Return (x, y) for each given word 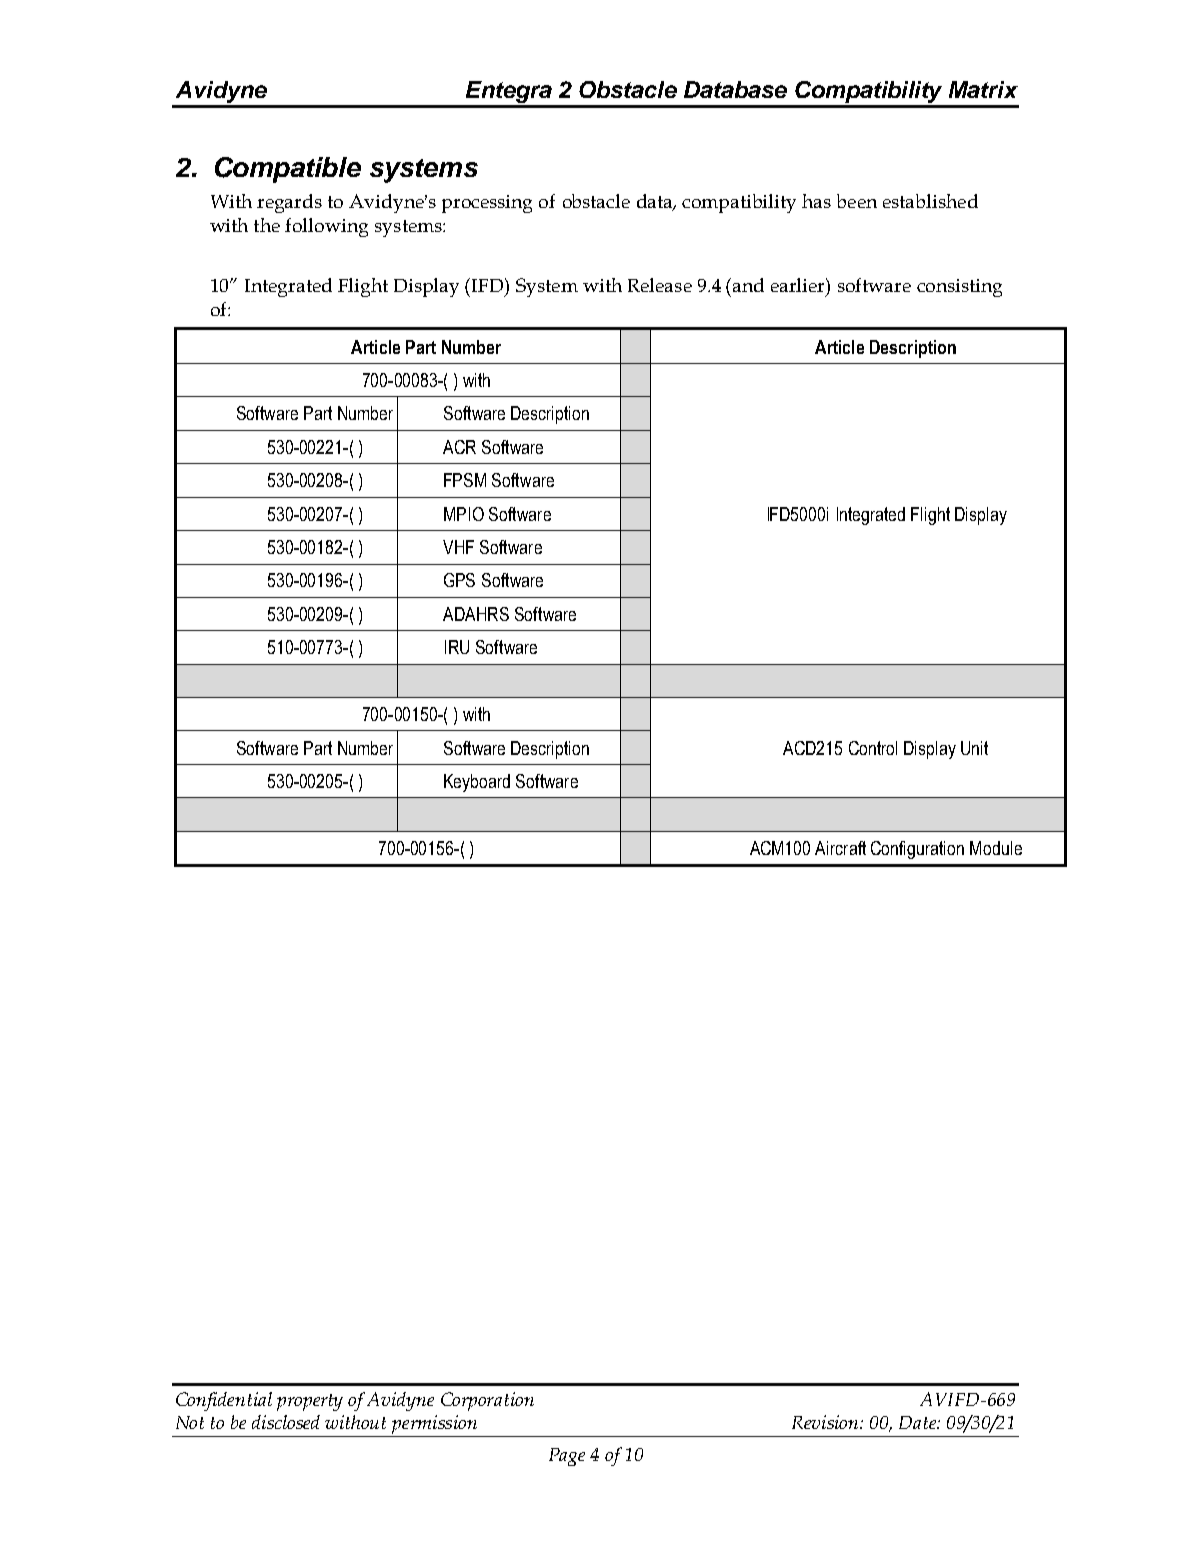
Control (873, 748)
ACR (459, 447)
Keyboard (477, 783)
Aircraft (840, 848)
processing (487, 204)
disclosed (286, 1422)
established (930, 201)
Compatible (288, 170)
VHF (458, 547)
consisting (959, 288)
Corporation (487, 1401)
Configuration (917, 850)
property (310, 1402)
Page (567, 1457)
